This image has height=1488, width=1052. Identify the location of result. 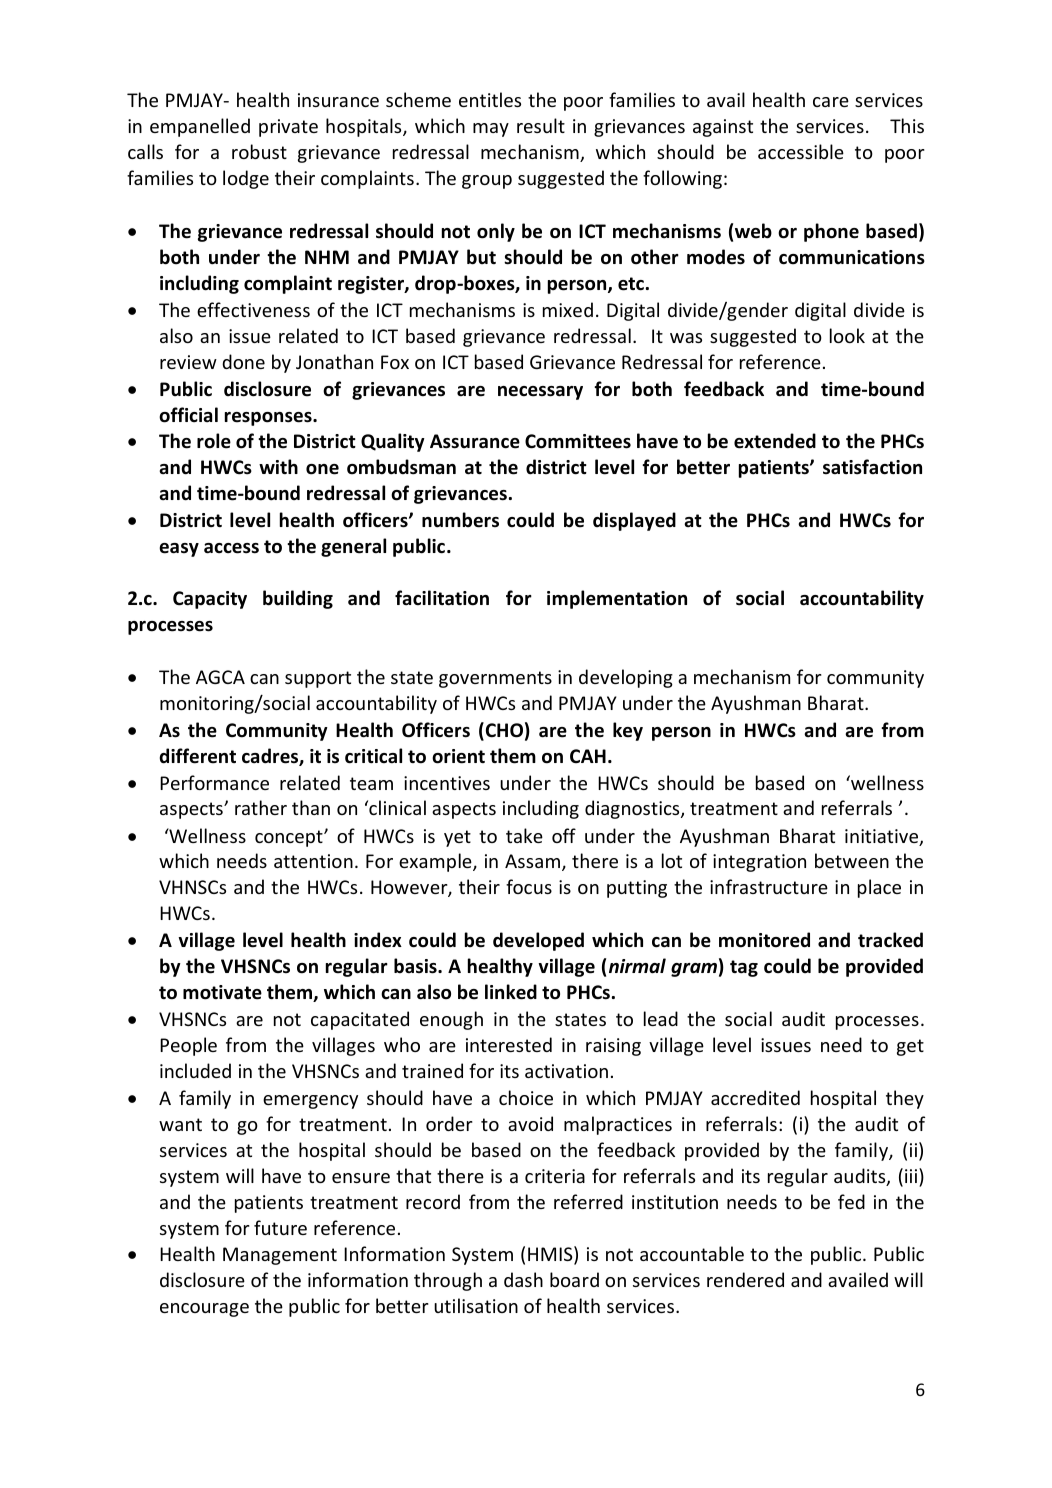
(541, 125).
